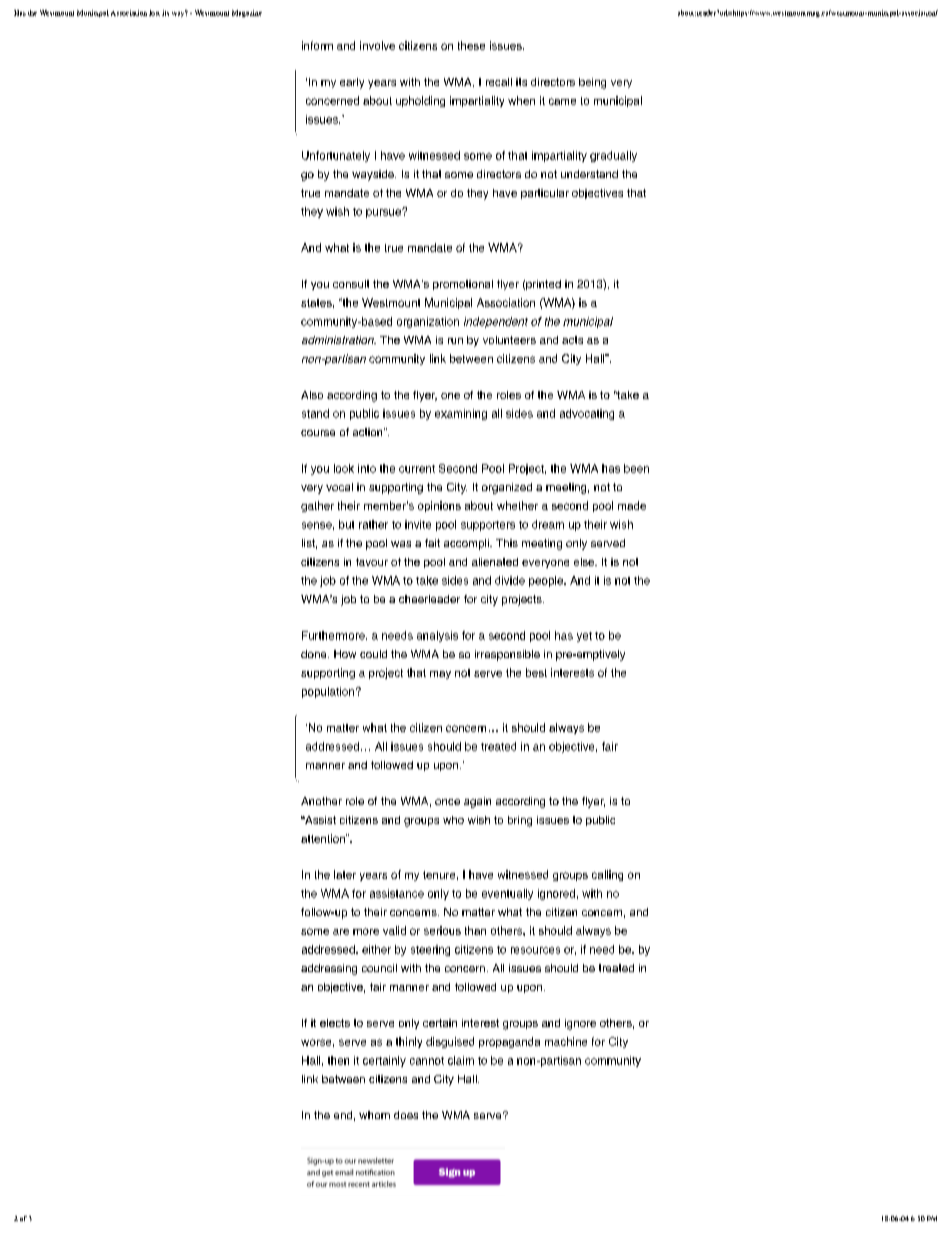  Describe the element at coordinates (338, 1060) in the screenshot. I see `then` at that location.
